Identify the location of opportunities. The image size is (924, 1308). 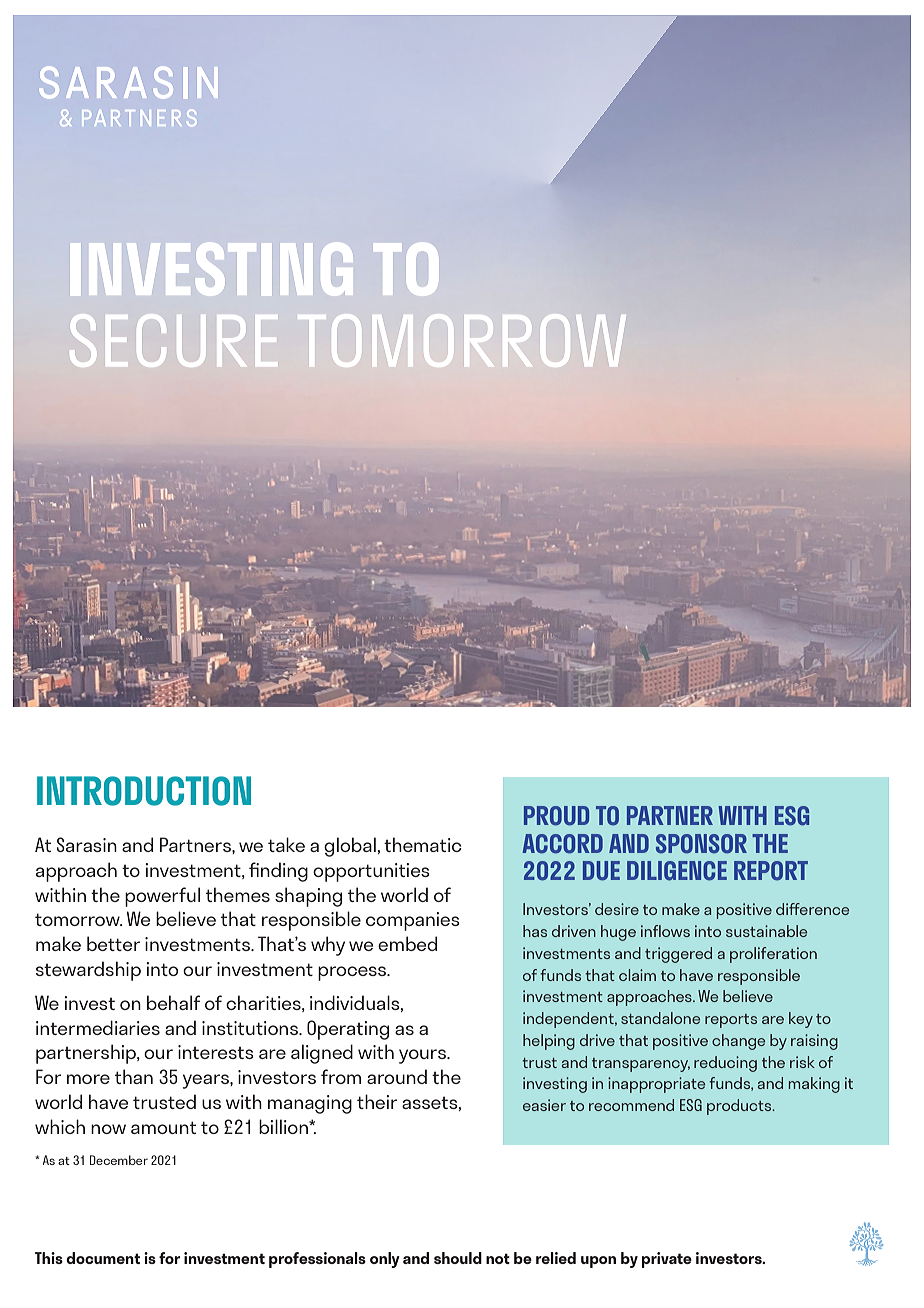
(371, 872).
